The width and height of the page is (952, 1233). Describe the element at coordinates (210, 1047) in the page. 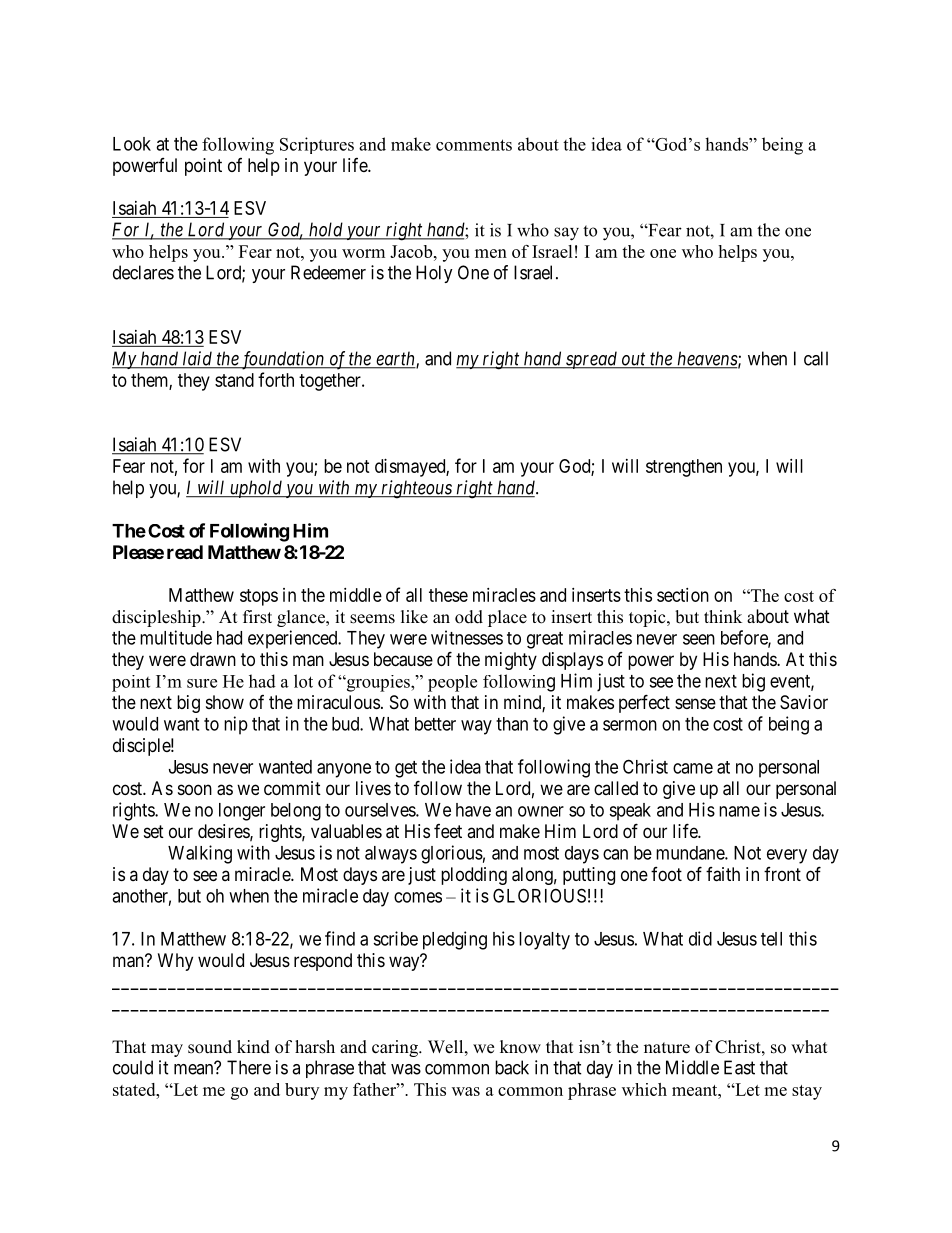

I see `sound` at that location.
